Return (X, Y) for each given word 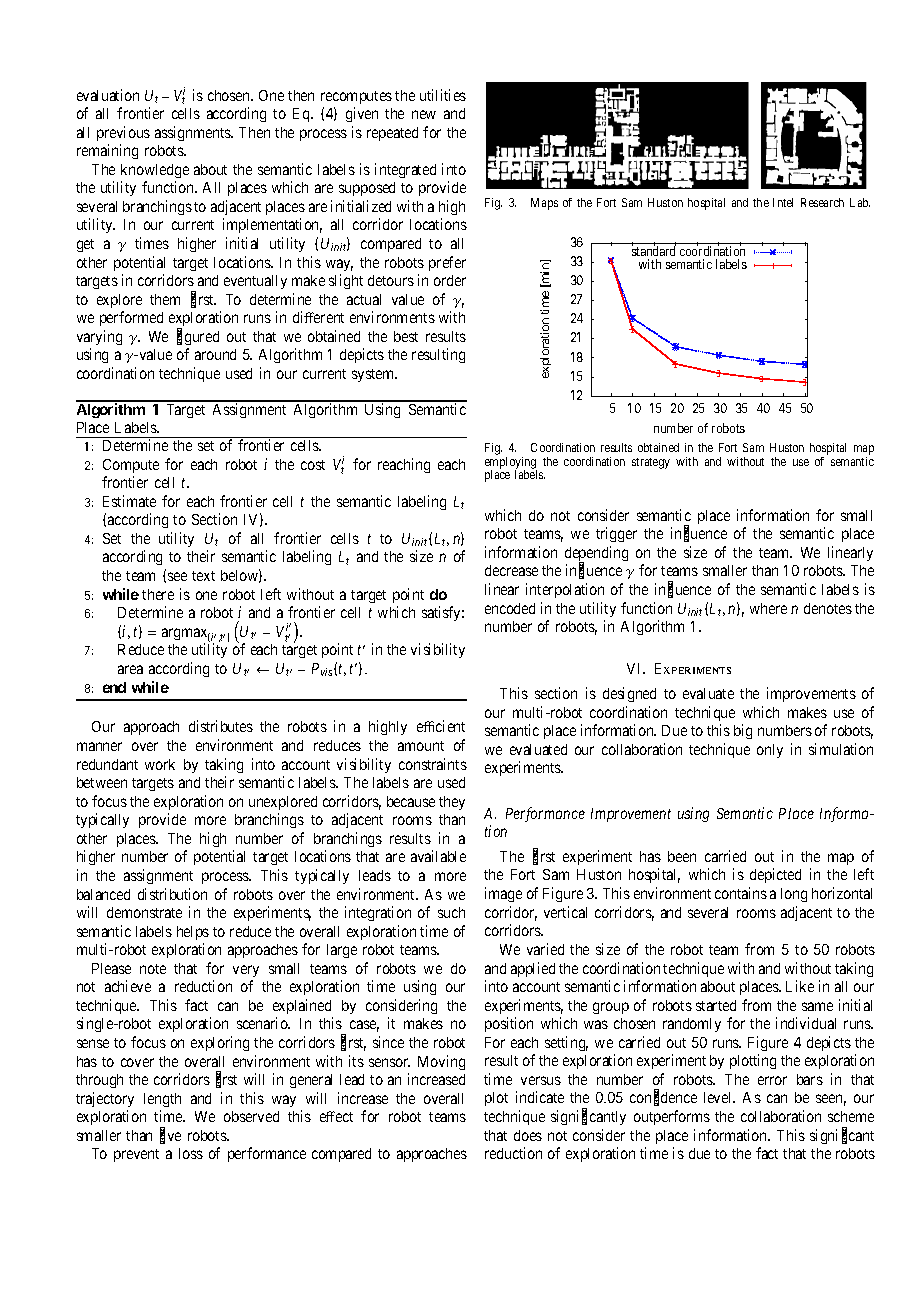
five (170, 1136)
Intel (783, 202)
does (528, 1135)
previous (123, 133)
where (768, 608)
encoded (510, 608)
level (719, 1097)
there (158, 594)
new (424, 114)
